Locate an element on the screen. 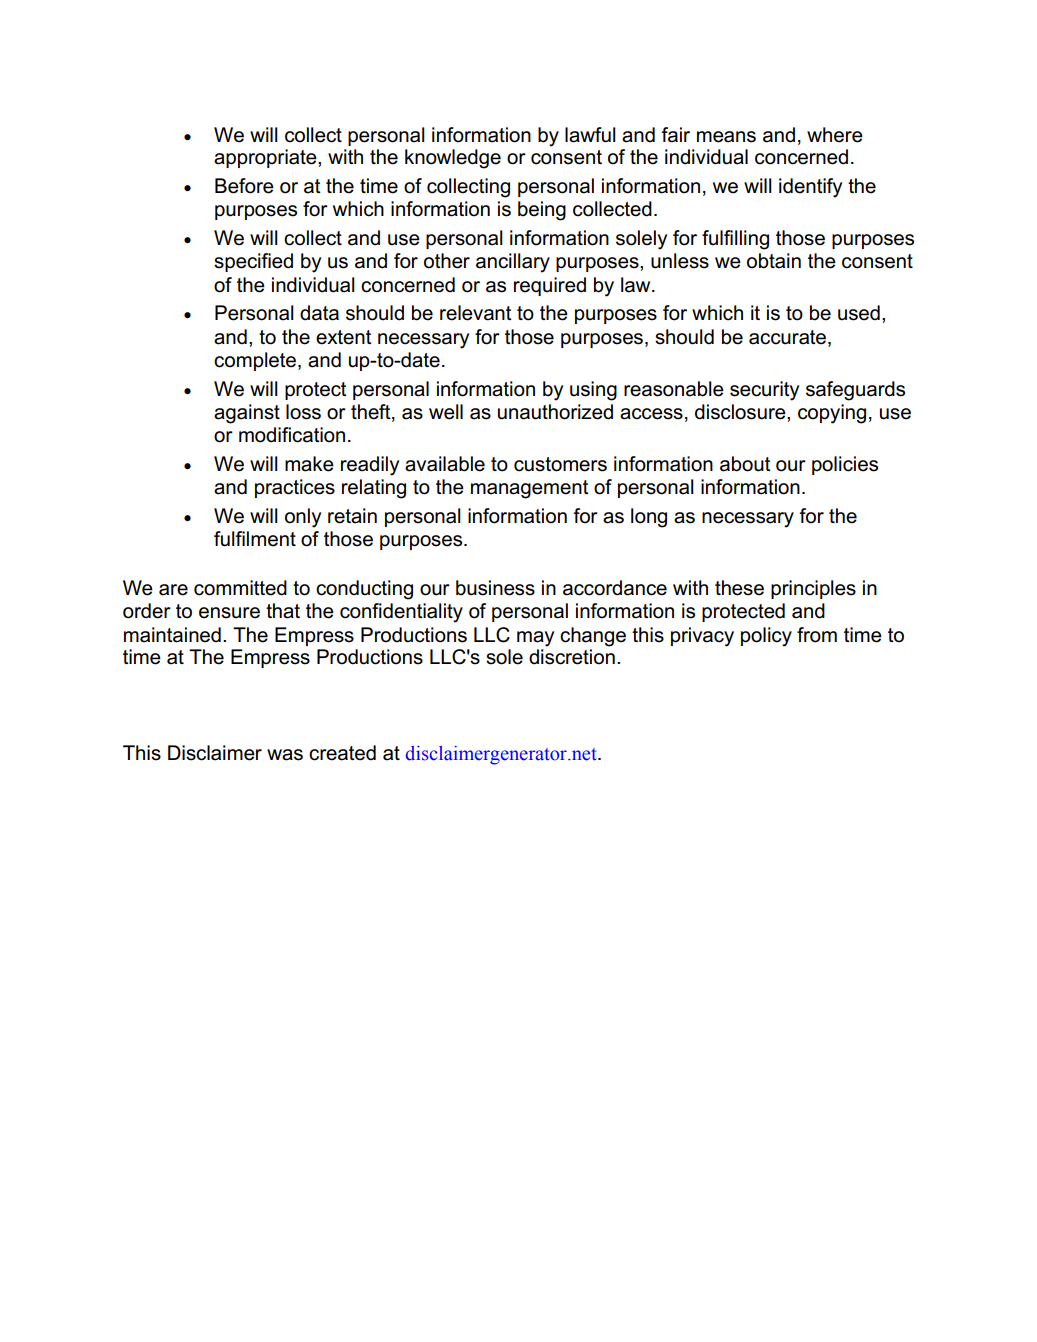 This screenshot has height=1342, width=1037. means is located at coordinates (726, 137).
